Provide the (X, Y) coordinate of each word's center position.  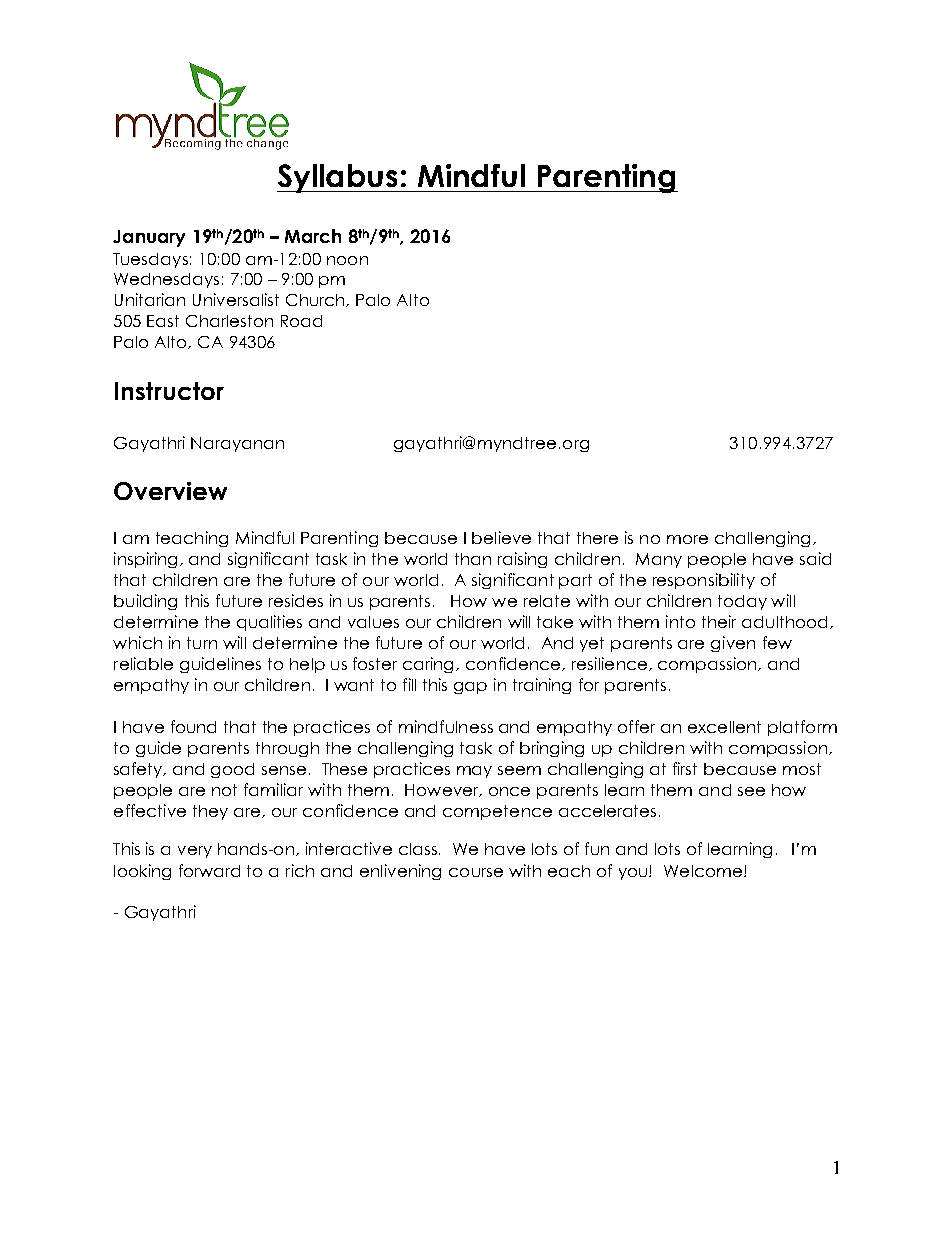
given (733, 644)
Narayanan (237, 444)
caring (428, 665)
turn (202, 643)
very (195, 852)
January (149, 238)
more (687, 539)
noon (347, 260)
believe (501, 537)
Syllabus (339, 178)
